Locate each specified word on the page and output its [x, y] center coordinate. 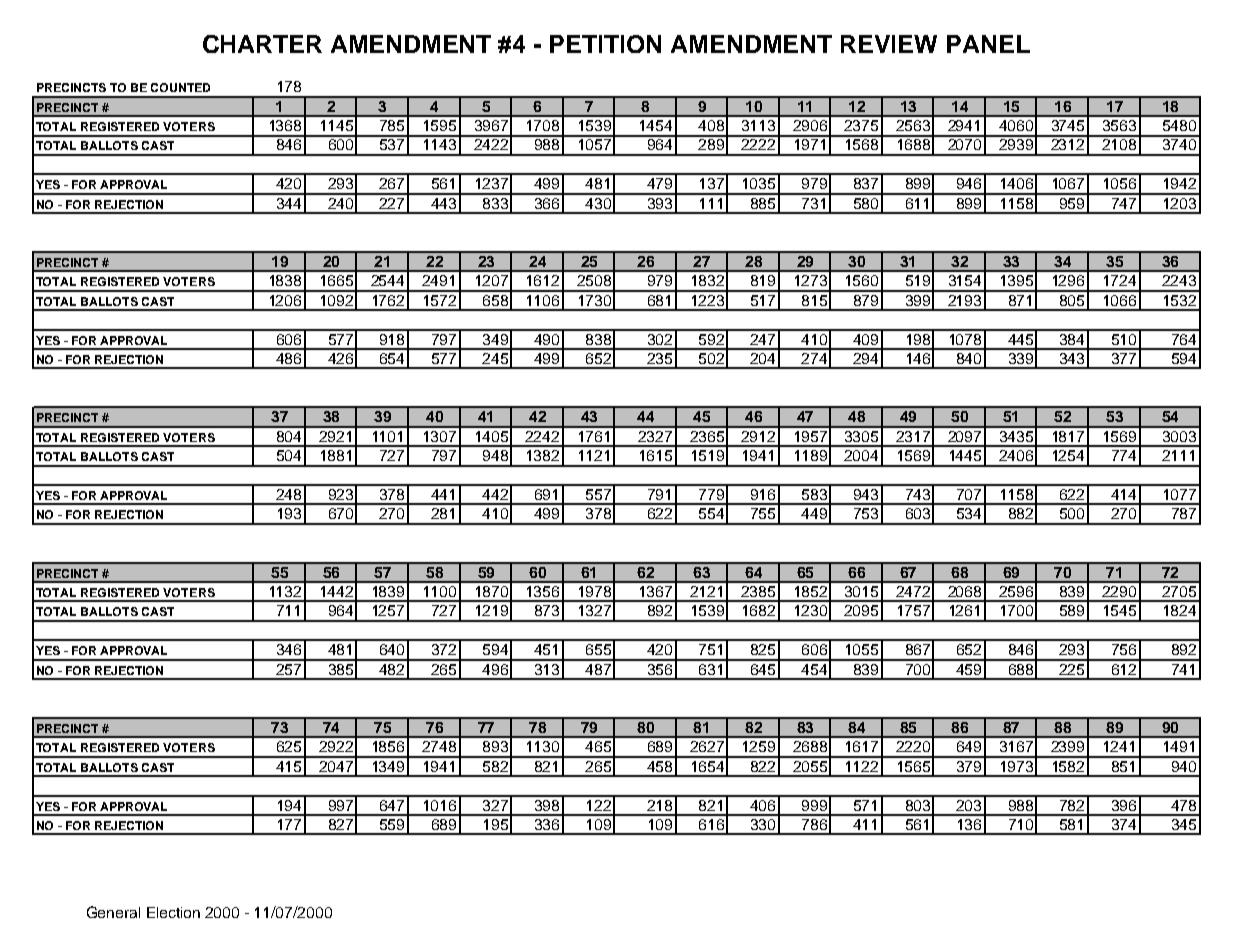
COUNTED [180, 87]
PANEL [988, 44]
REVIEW [889, 44]
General [113, 912]
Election [173, 912]
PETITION [605, 44]
